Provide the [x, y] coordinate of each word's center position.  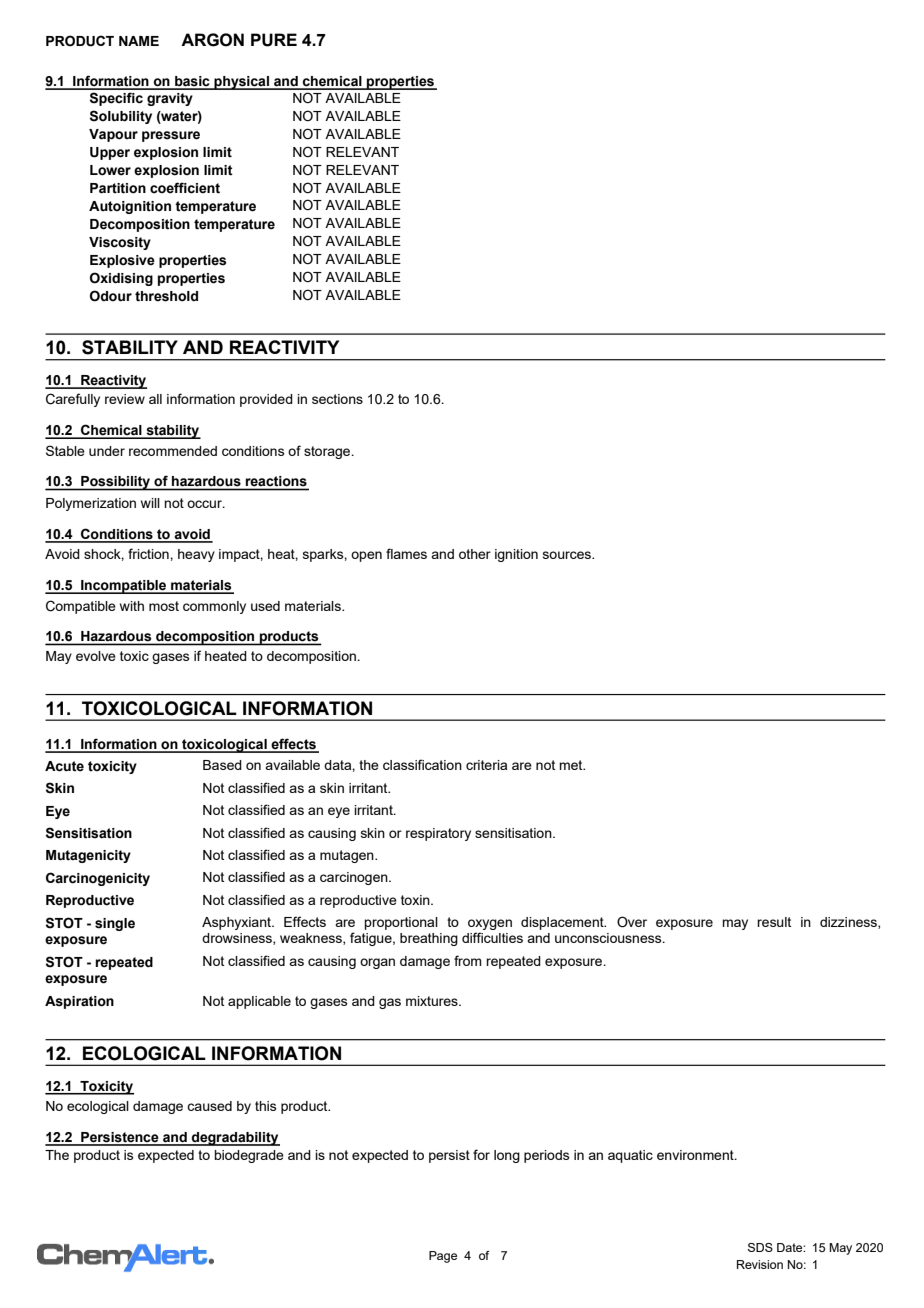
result [774, 922]
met [572, 765]
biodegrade [249, 1156]
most [164, 606]
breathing [429, 939]
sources [568, 555]
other [475, 554]
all [155, 399]
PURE [274, 40]
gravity [170, 99]
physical [241, 83]
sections [337, 399]
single [115, 924]
